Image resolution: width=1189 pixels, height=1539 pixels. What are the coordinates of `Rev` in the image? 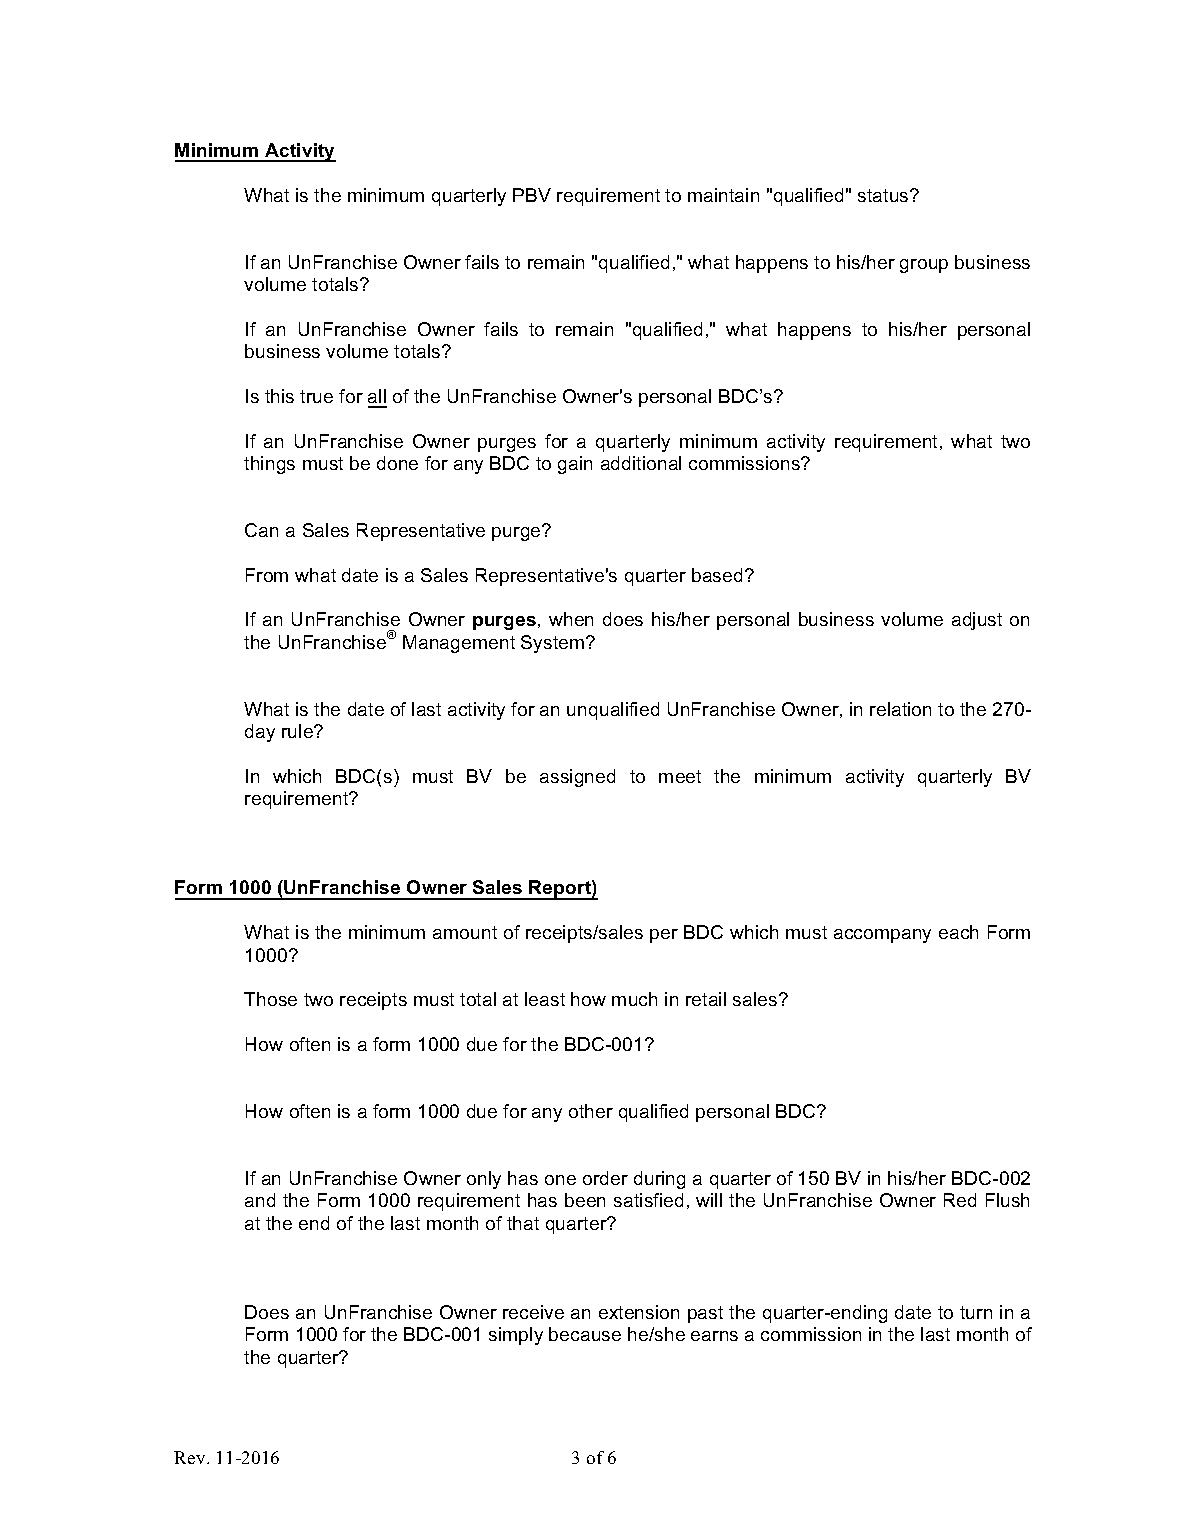 It's located at (191, 1457).
